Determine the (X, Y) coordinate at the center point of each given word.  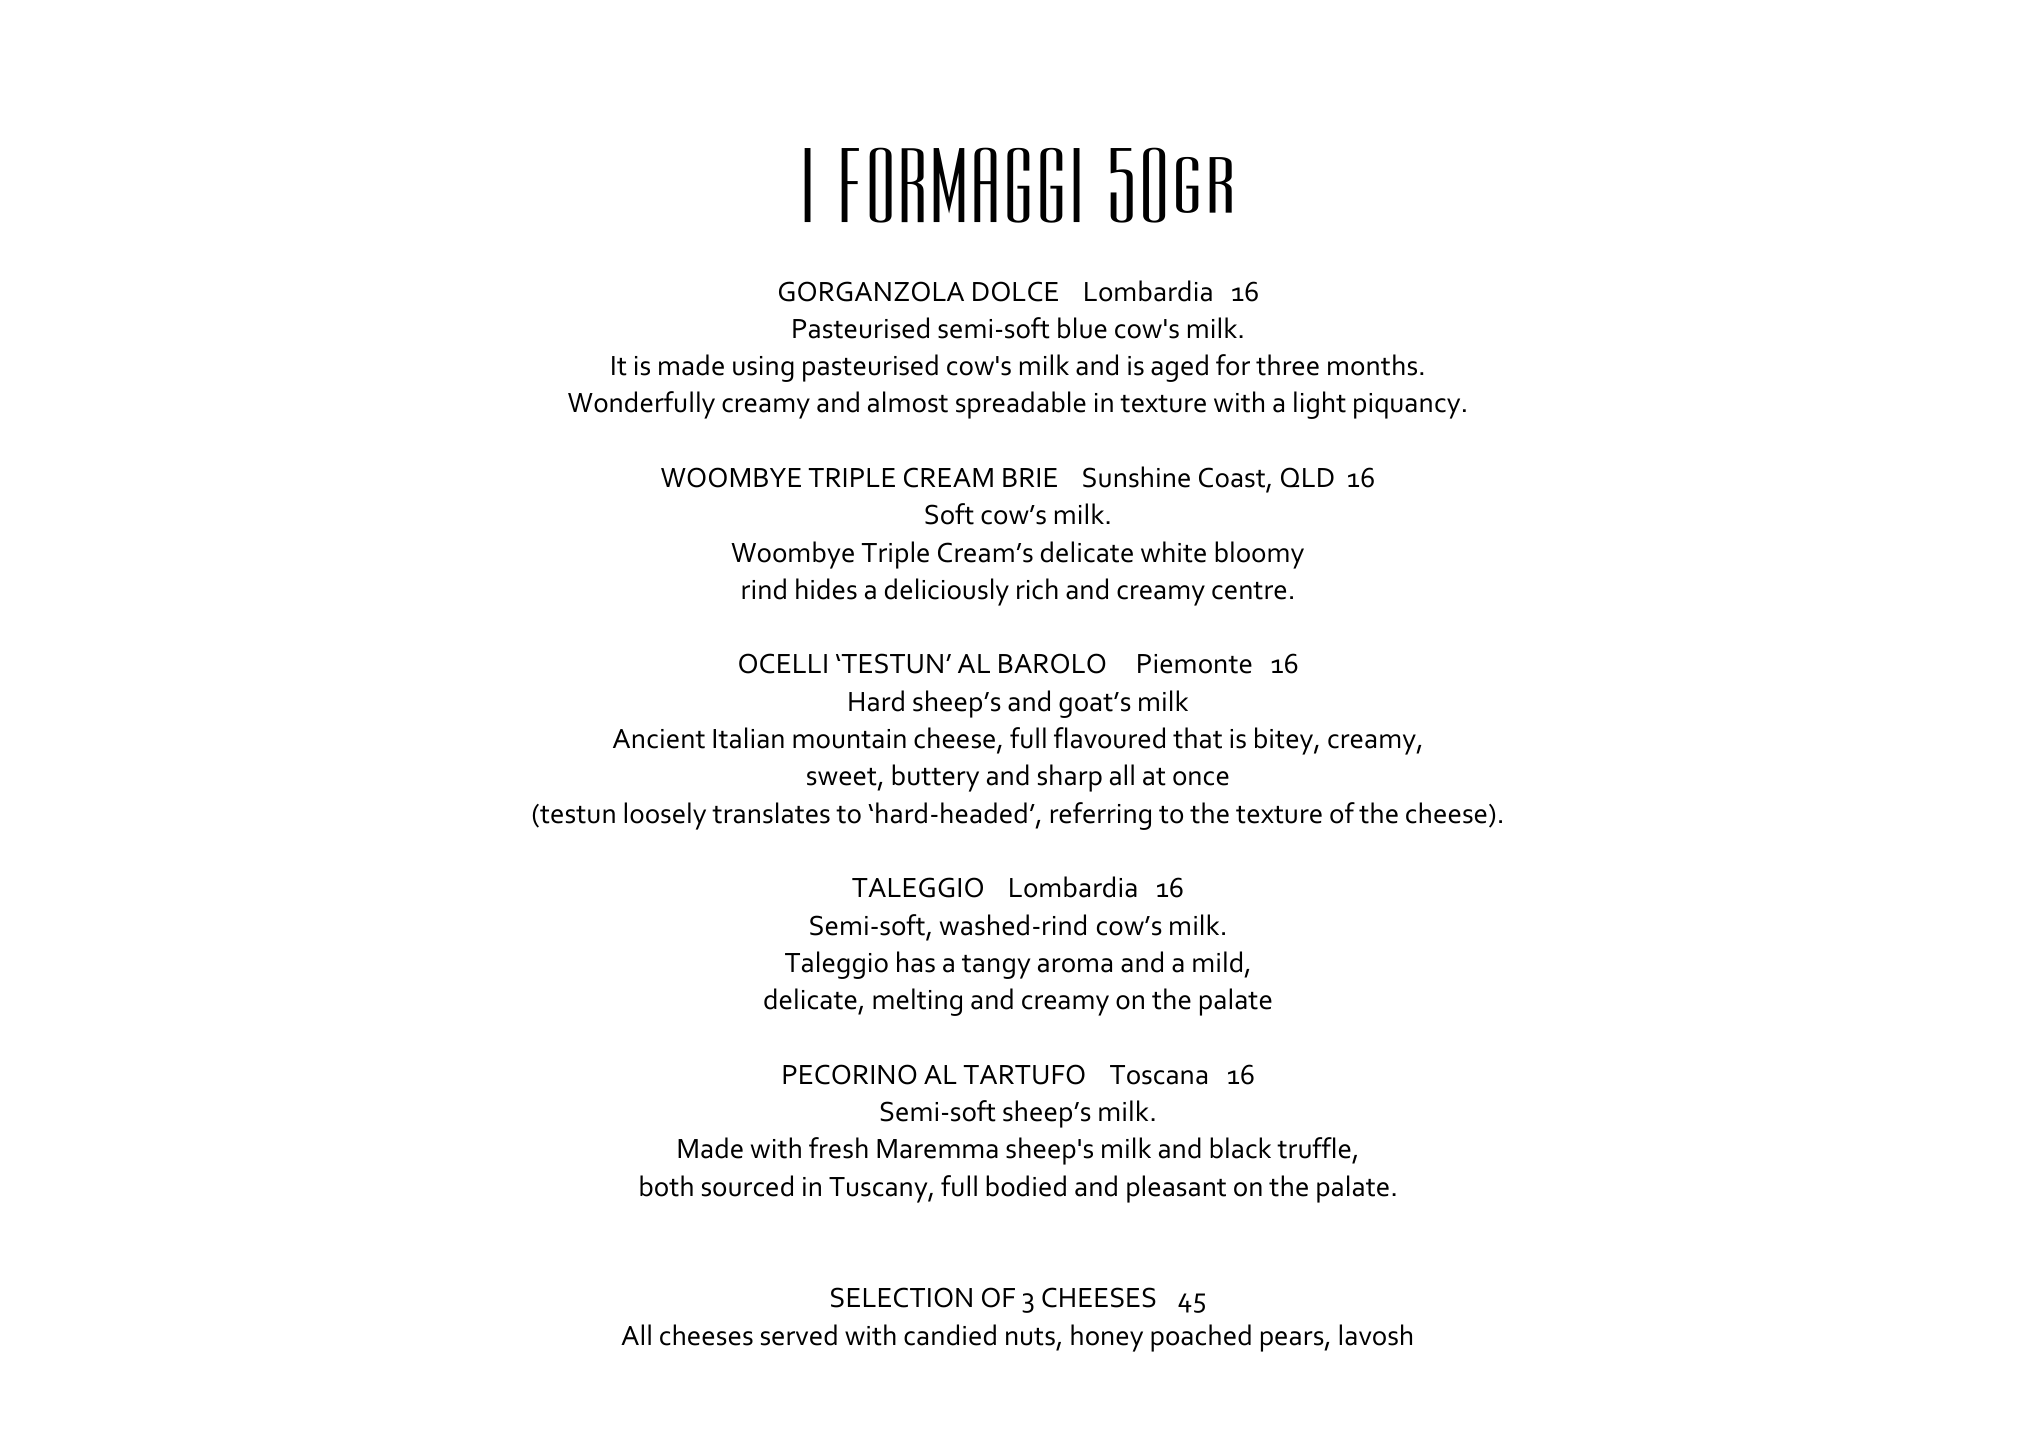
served (799, 1335)
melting (917, 1002)
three (1287, 365)
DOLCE (1015, 291)
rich (1037, 589)
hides (826, 589)
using (763, 369)
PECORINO (850, 1074)
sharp (1070, 778)
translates (771, 813)
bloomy (1259, 555)
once (1201, 778)
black (1240, 1148)
